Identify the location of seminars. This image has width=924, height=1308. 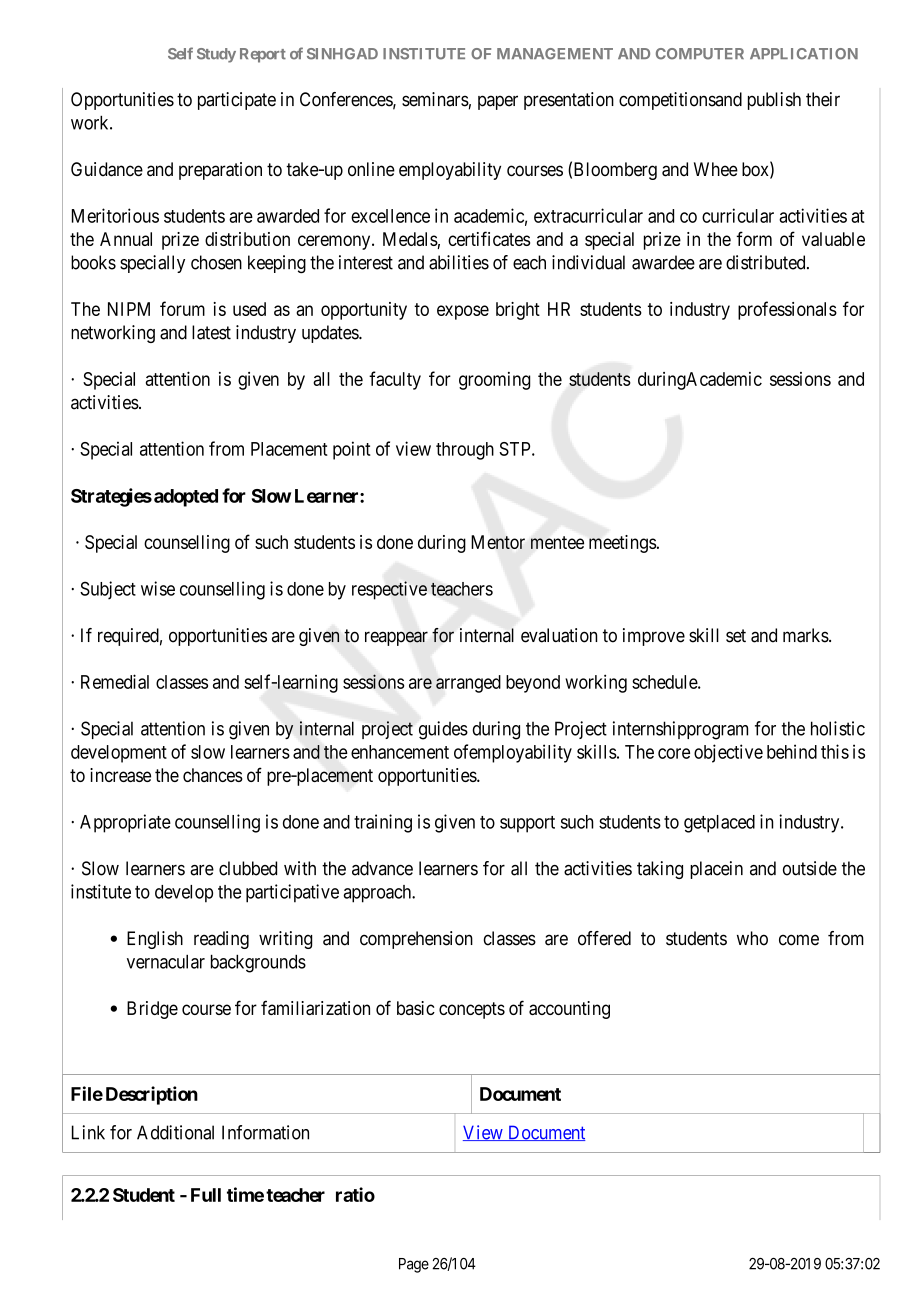
(435, 99).
